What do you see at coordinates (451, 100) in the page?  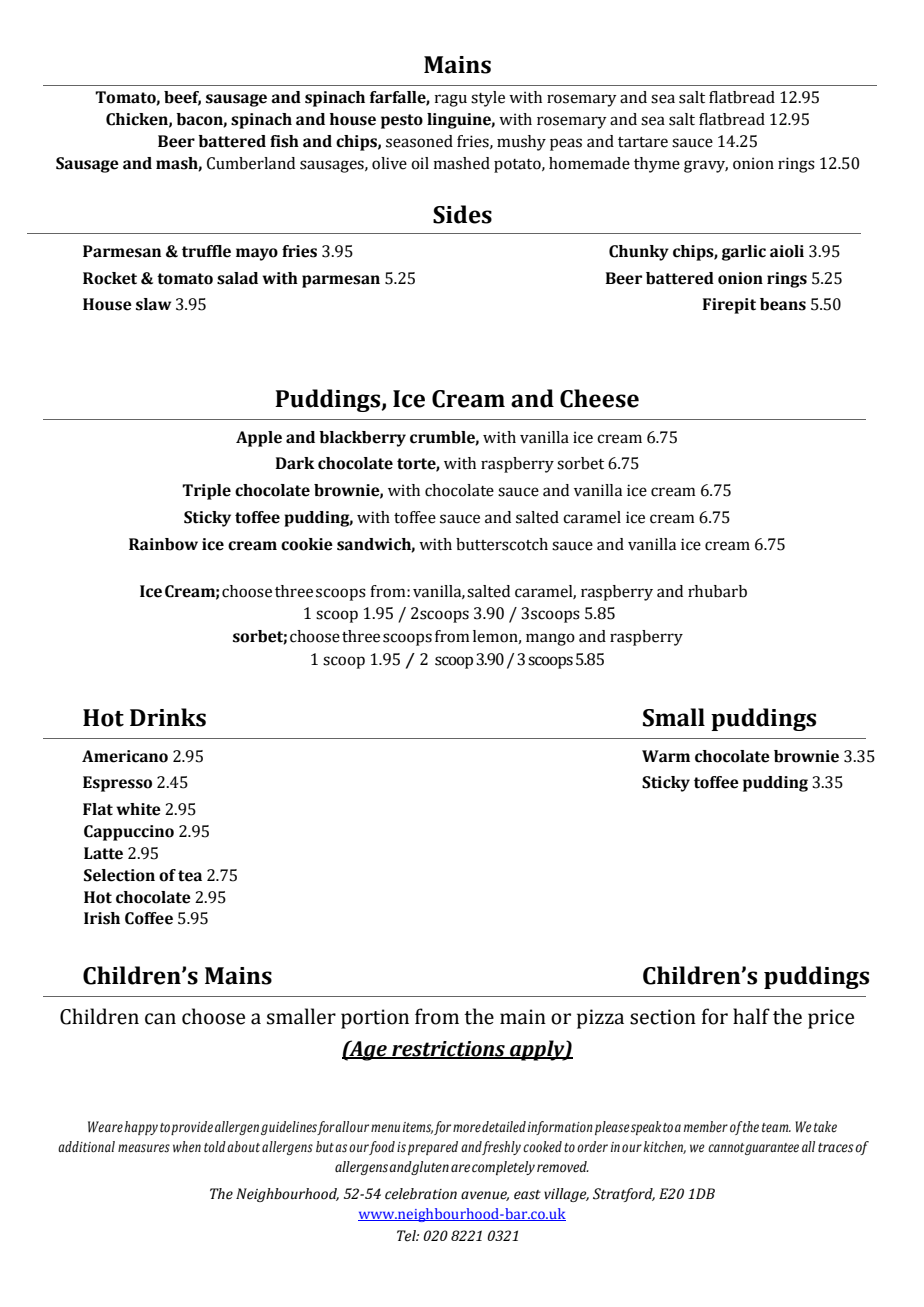 I see `ragu` at bounding box center [451, 100].
